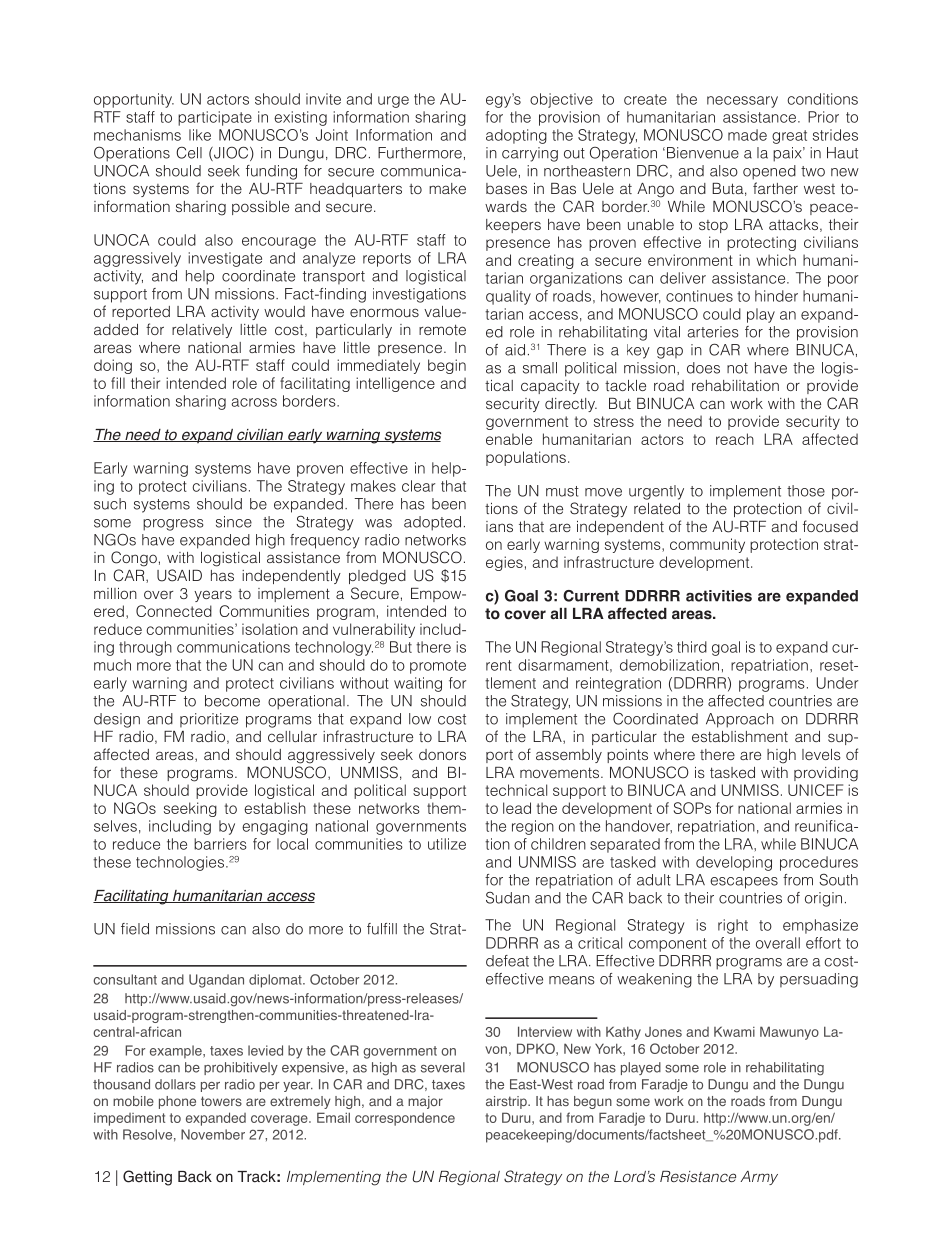 The height and width of the image is (1233, 952). Describe the element at coordinates (517, 808) in the image. I see `lead` at that location.
